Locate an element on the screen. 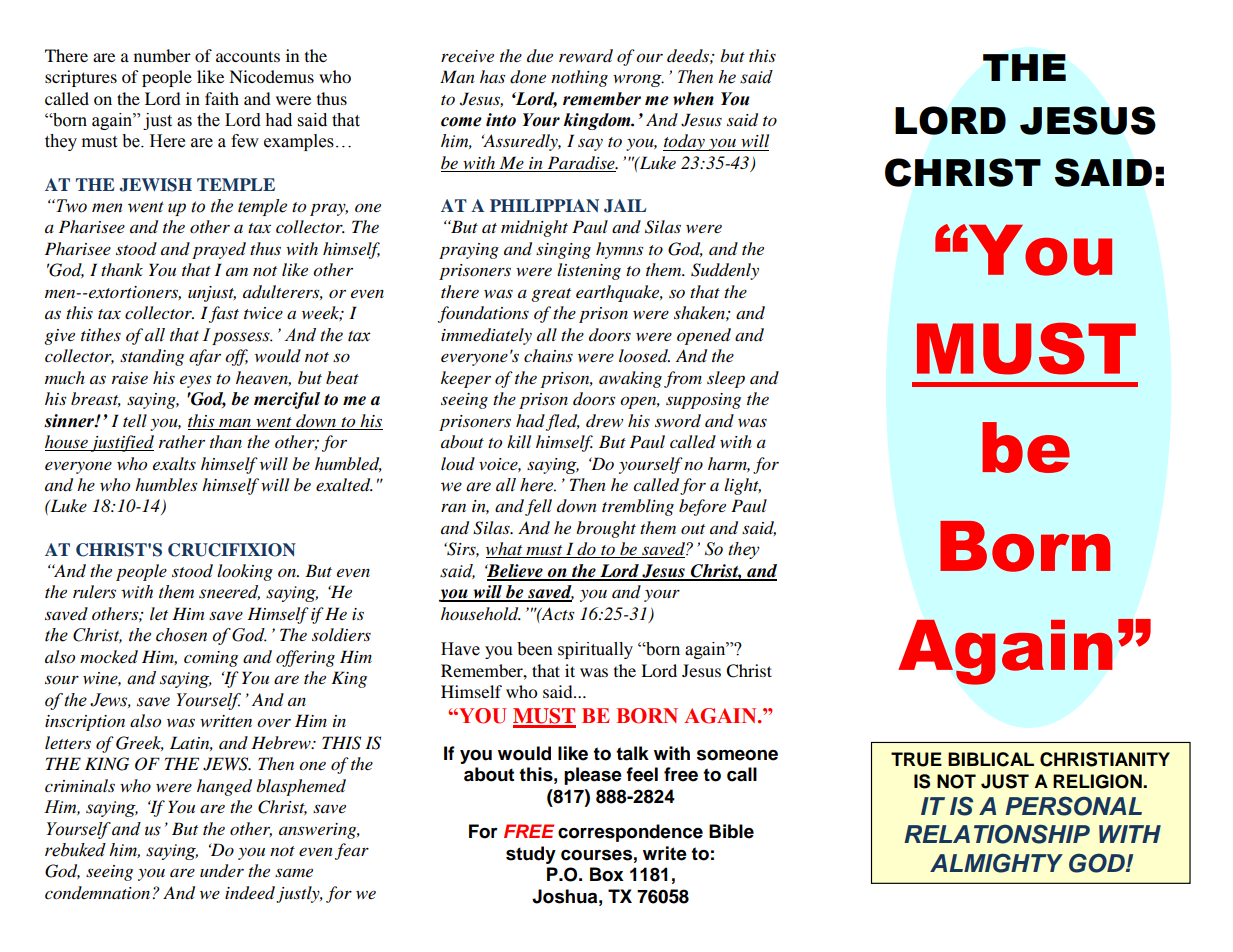 The width and height of the screenshot is (1233, 952). spiritually is located at coordinates (595, 650).
